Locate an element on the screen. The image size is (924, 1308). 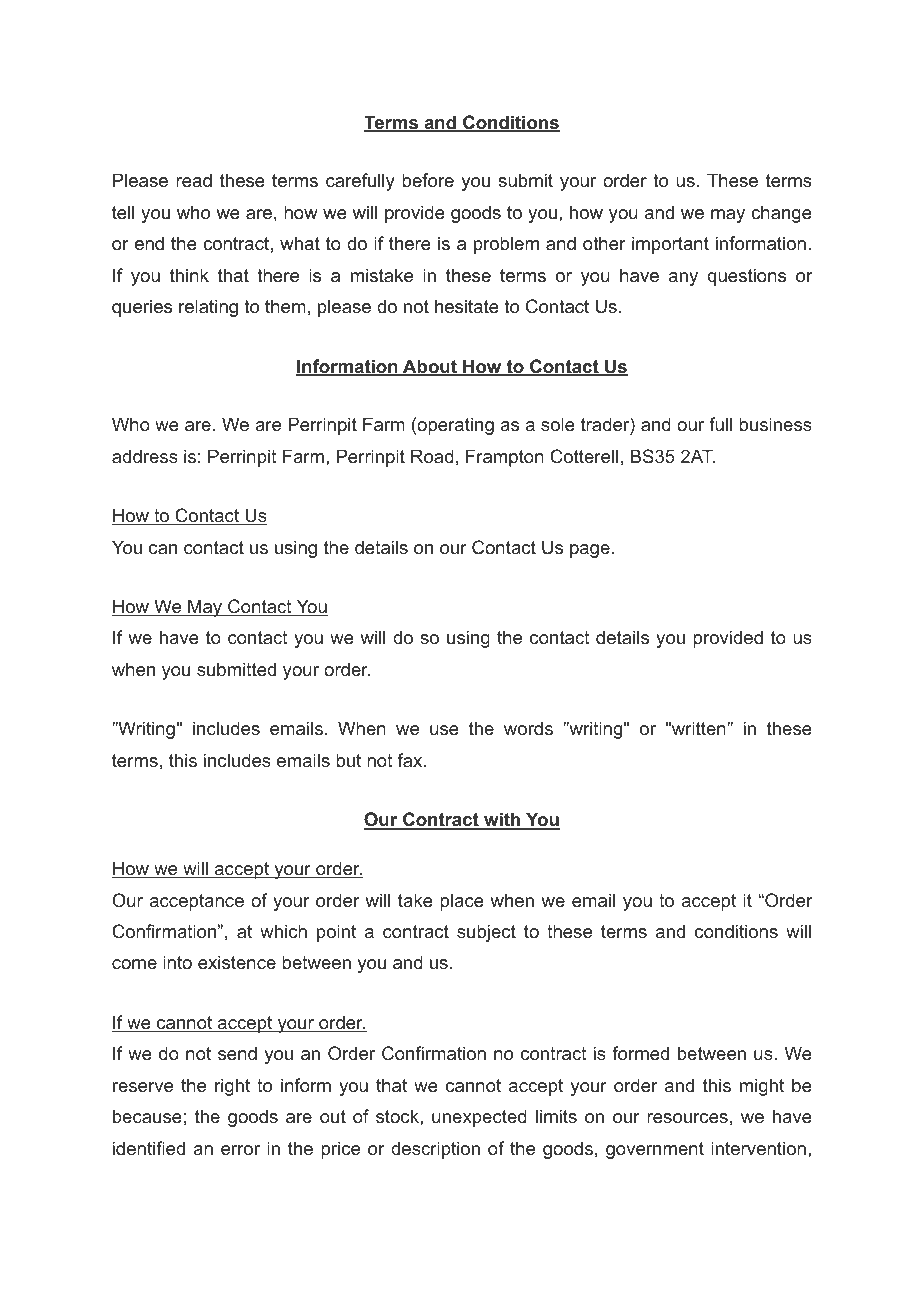
error is located at coordinates (240, 1150).
